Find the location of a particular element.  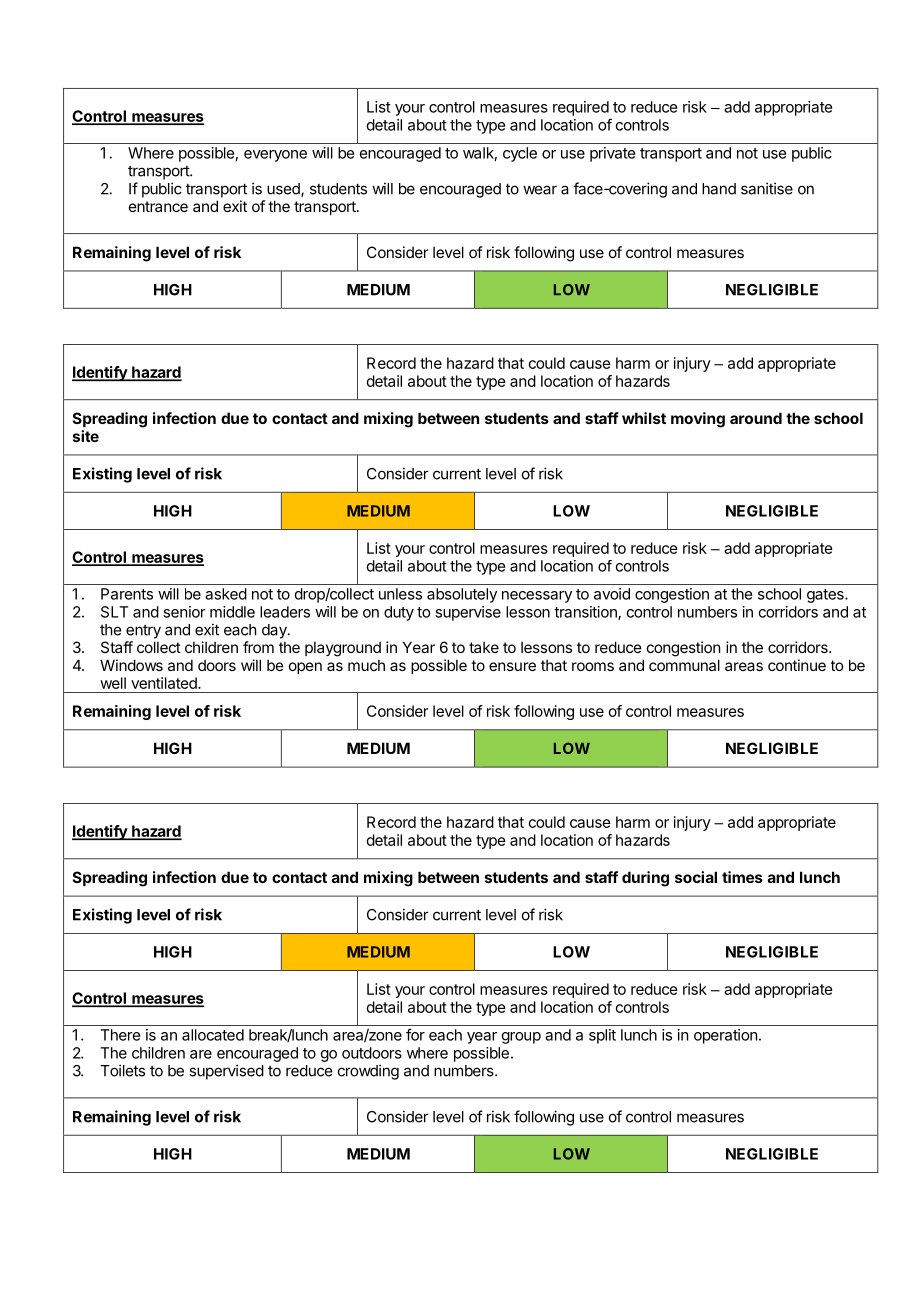

site is located at coordinates (86, 436).
